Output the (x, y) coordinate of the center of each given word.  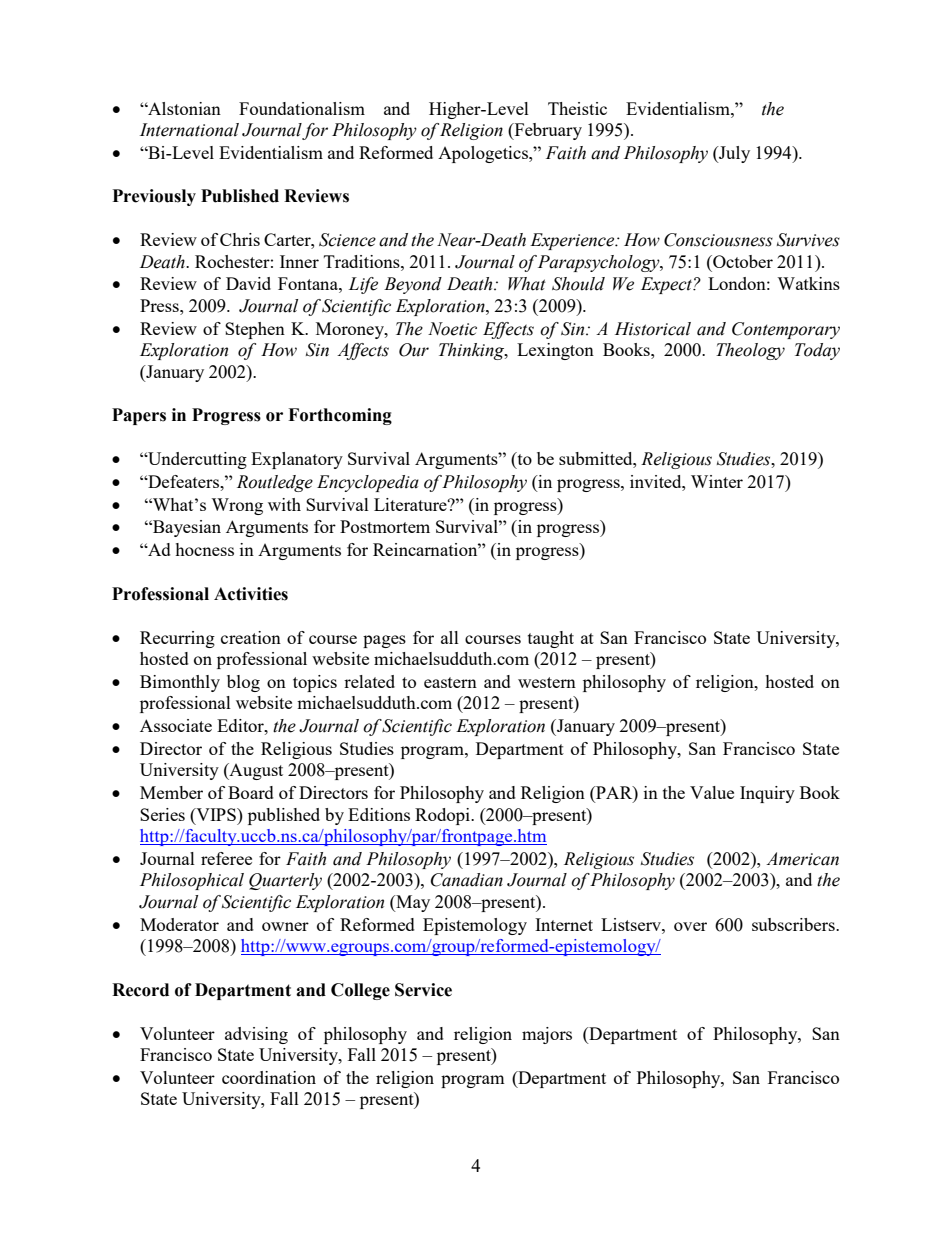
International (189, 130)
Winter (717, 481)
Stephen (255, 330)
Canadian (467, 880)
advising (256, 1035)
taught (551, 639)
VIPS (216, 814)
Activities (251, 594)
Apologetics (484, 154)
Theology (750, 351)
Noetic (452, 329)
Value (712, 792)
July (733, 154)
